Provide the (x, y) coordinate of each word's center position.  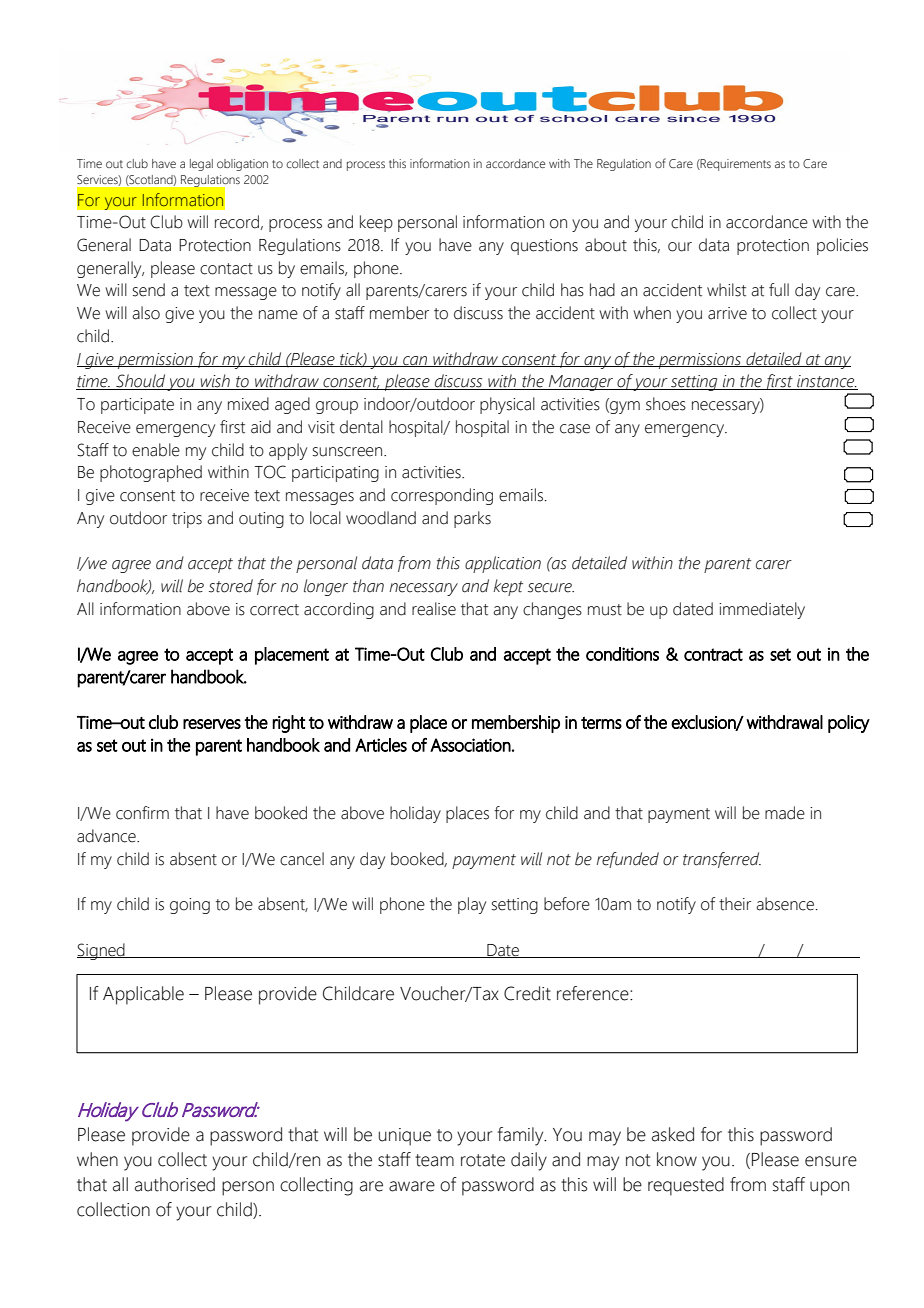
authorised (175, 1184)
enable (156, 450)
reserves (212, 724)
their (735, 904)
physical (507, 405)
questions (544, 247)
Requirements (735, 165)
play (472, 905)
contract (713, 654)
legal (201, 165)
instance (826, 382)
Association (470, 745)
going (190, 906)
